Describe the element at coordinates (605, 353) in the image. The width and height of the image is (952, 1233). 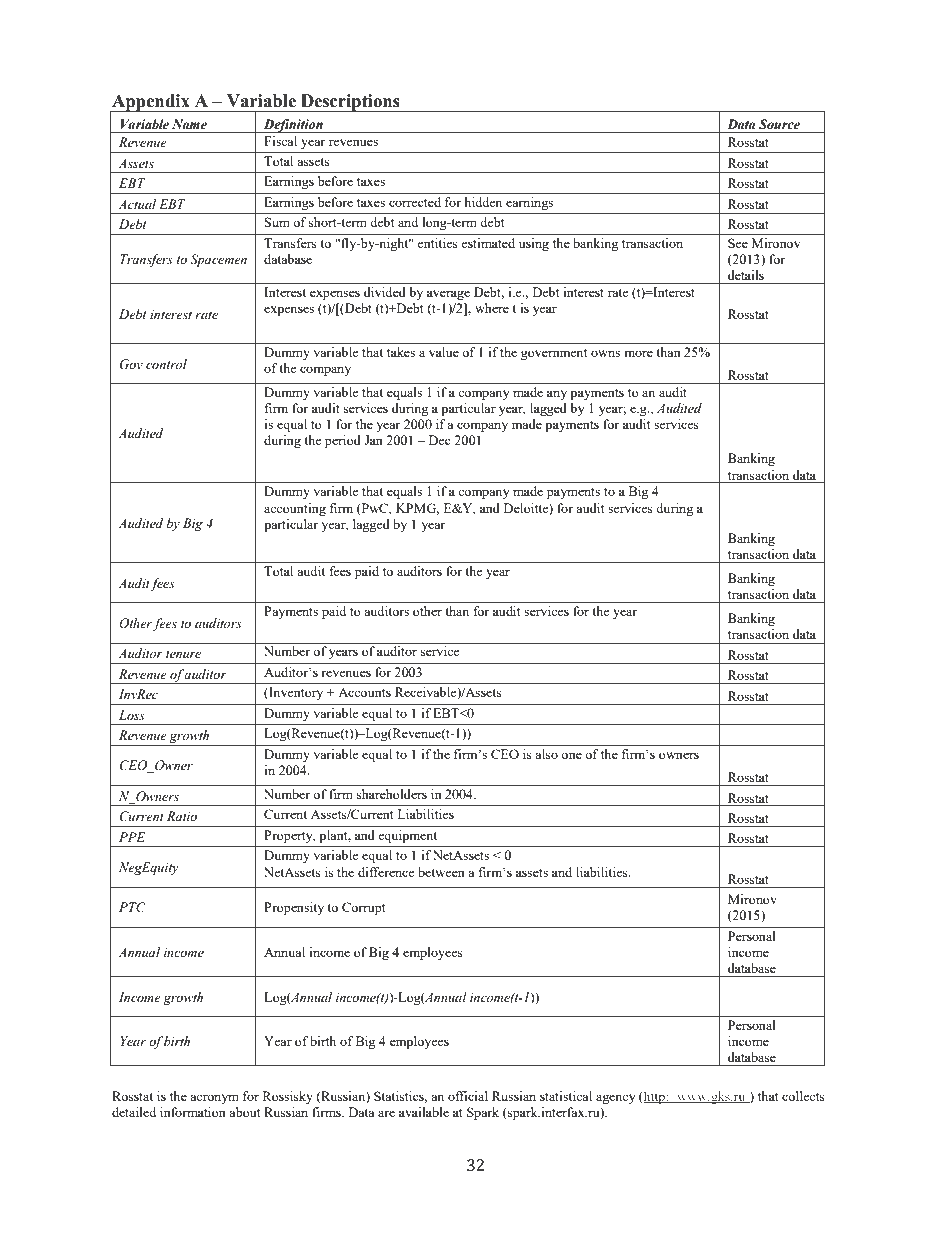
I see `owns` at that location.
